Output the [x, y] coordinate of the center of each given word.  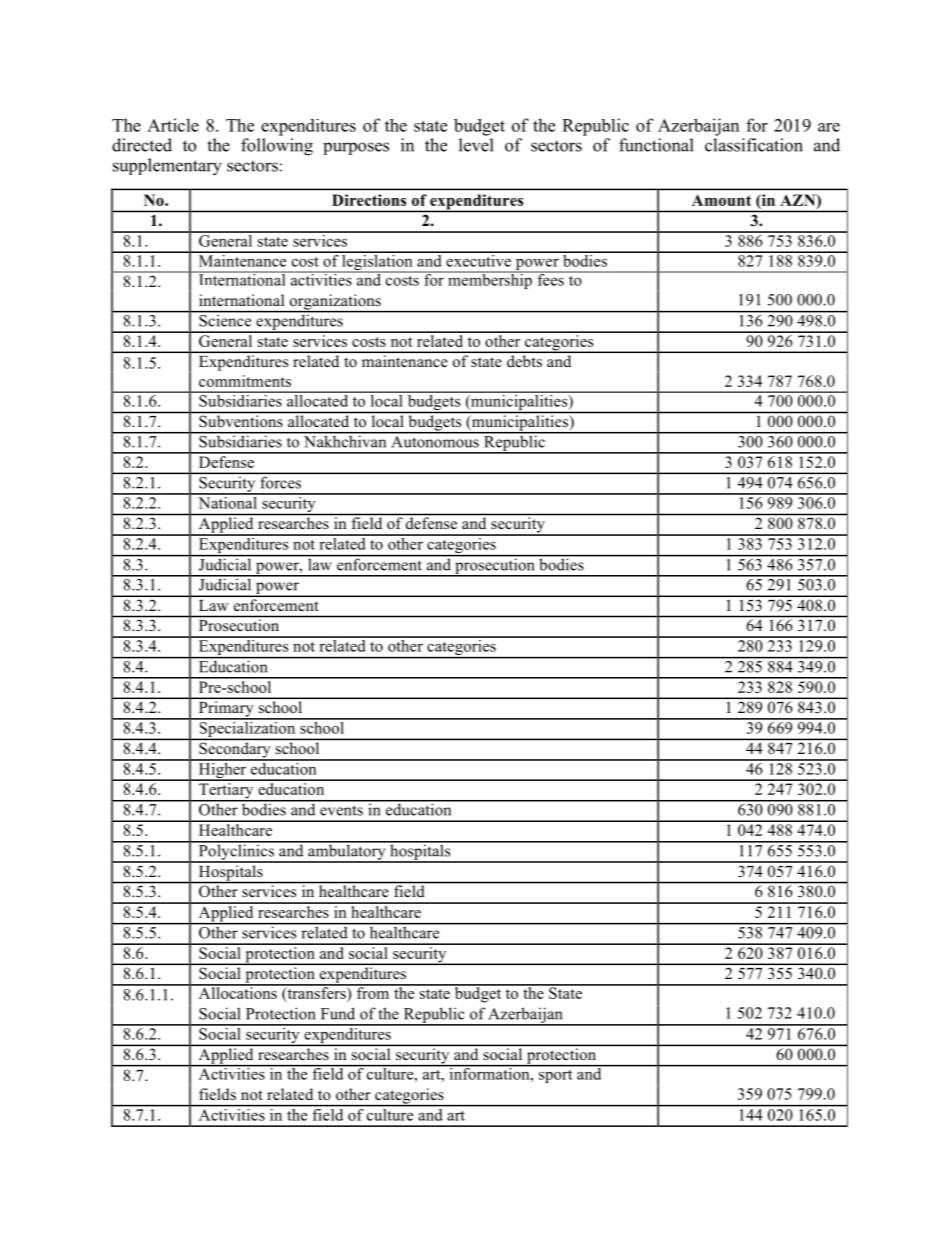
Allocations [237, 992]
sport [555, 1076]
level [476, 145]
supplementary [167, 167]
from [373, 992]
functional [656, 145]
